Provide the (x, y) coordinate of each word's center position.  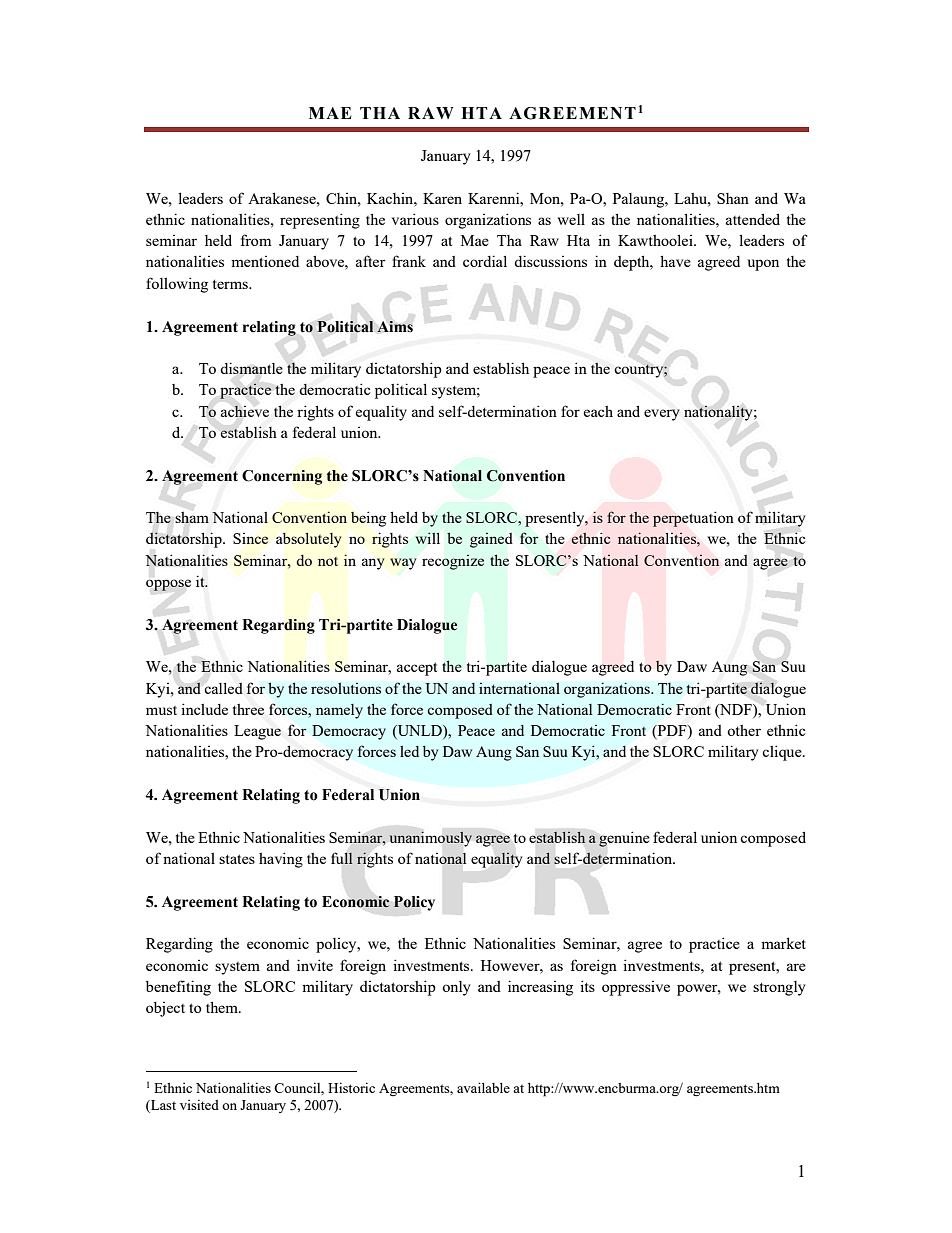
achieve (245, 411)
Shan (733, 198)
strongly (779, 988)
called (223, 688)
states (237, 859)
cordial (485, 261)
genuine (624, 839)
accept (417, 669)
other (744, 730)
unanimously (430, 839)
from (256, 240)
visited (199, 1104)
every (662, 415)
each (598, 411)
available (483, 1087)
